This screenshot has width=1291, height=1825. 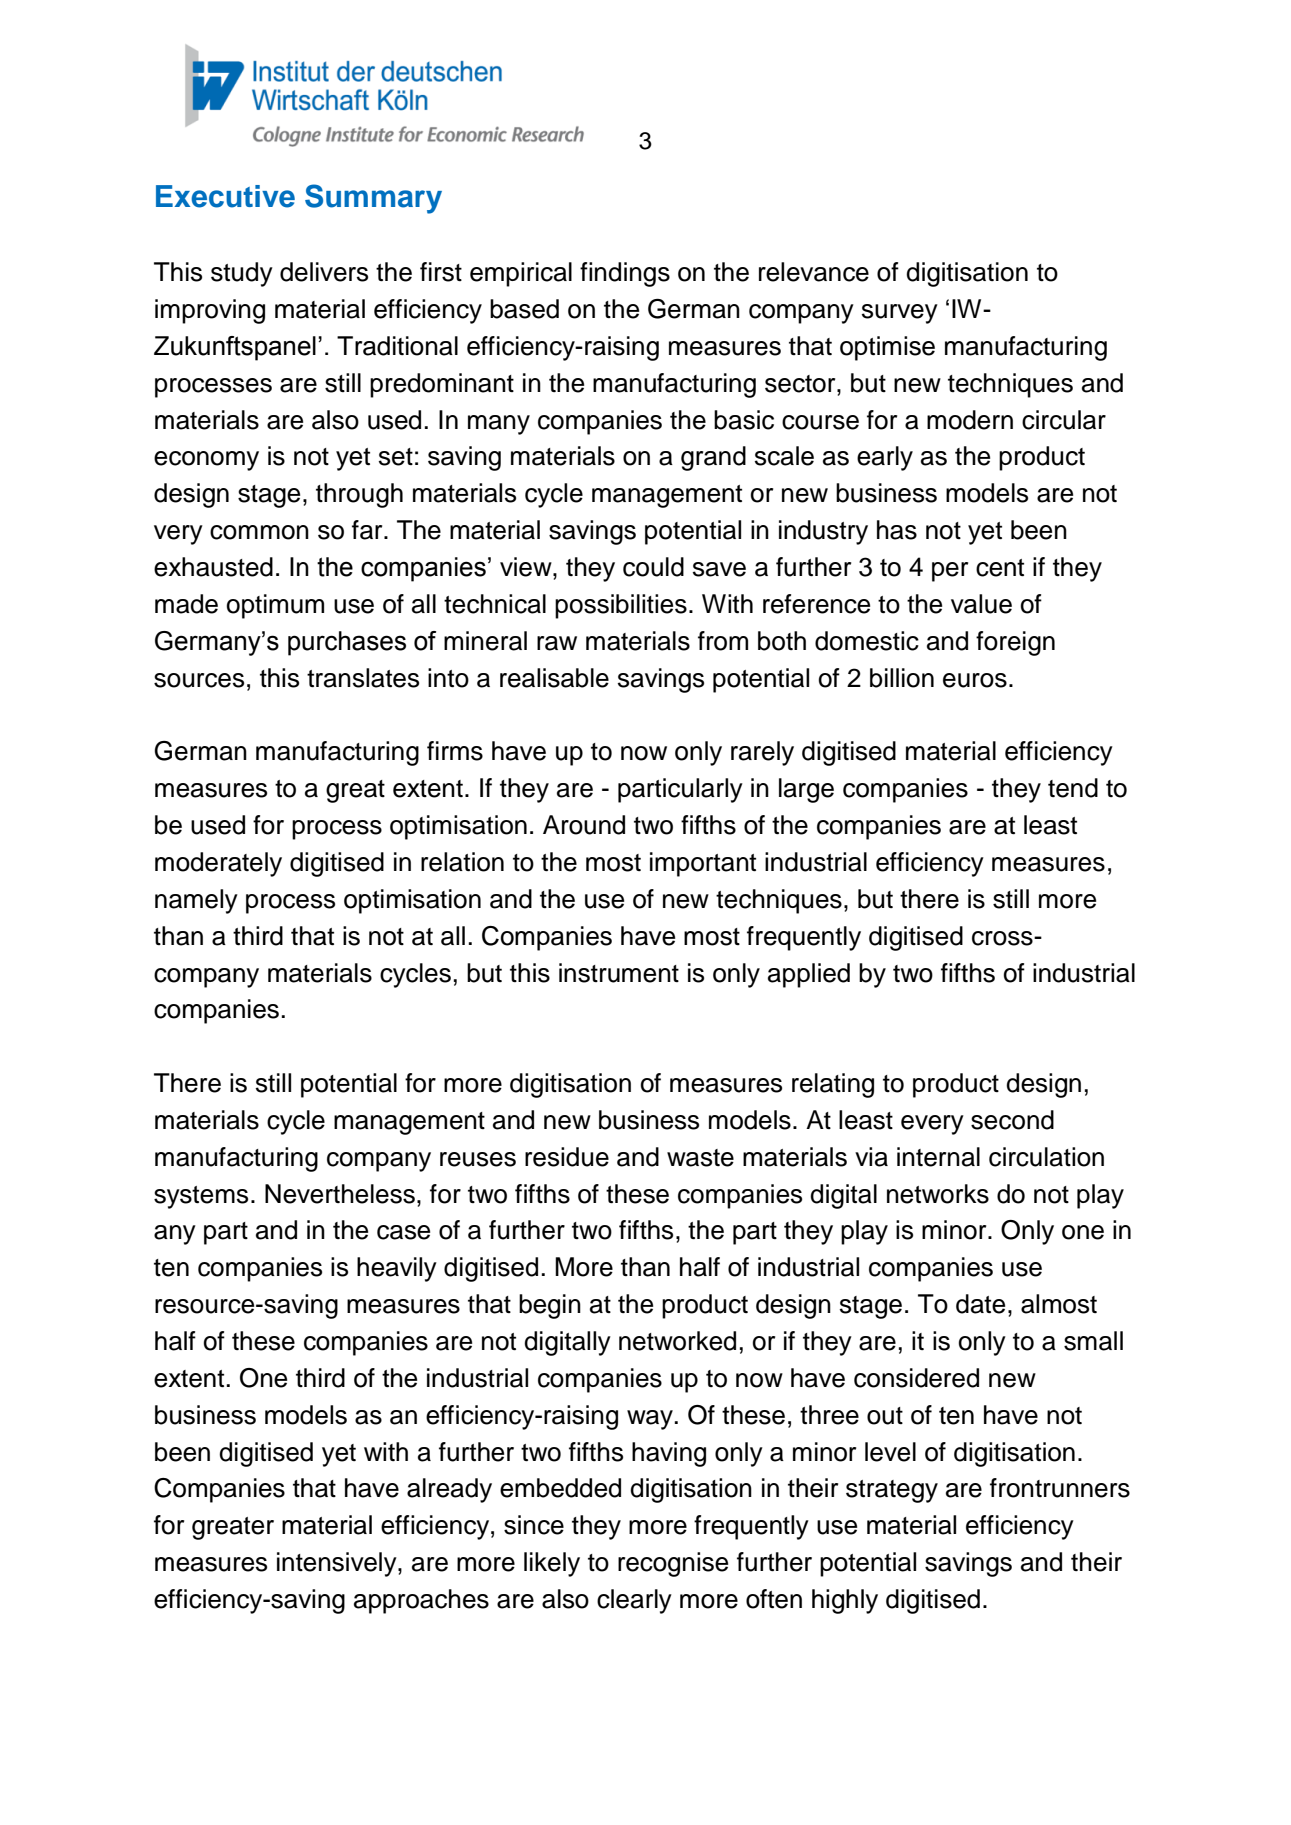 What do you see at coordinates (673, 1564) in the screenshot?
I see `recognise` at bounding box center [673, 1564].
